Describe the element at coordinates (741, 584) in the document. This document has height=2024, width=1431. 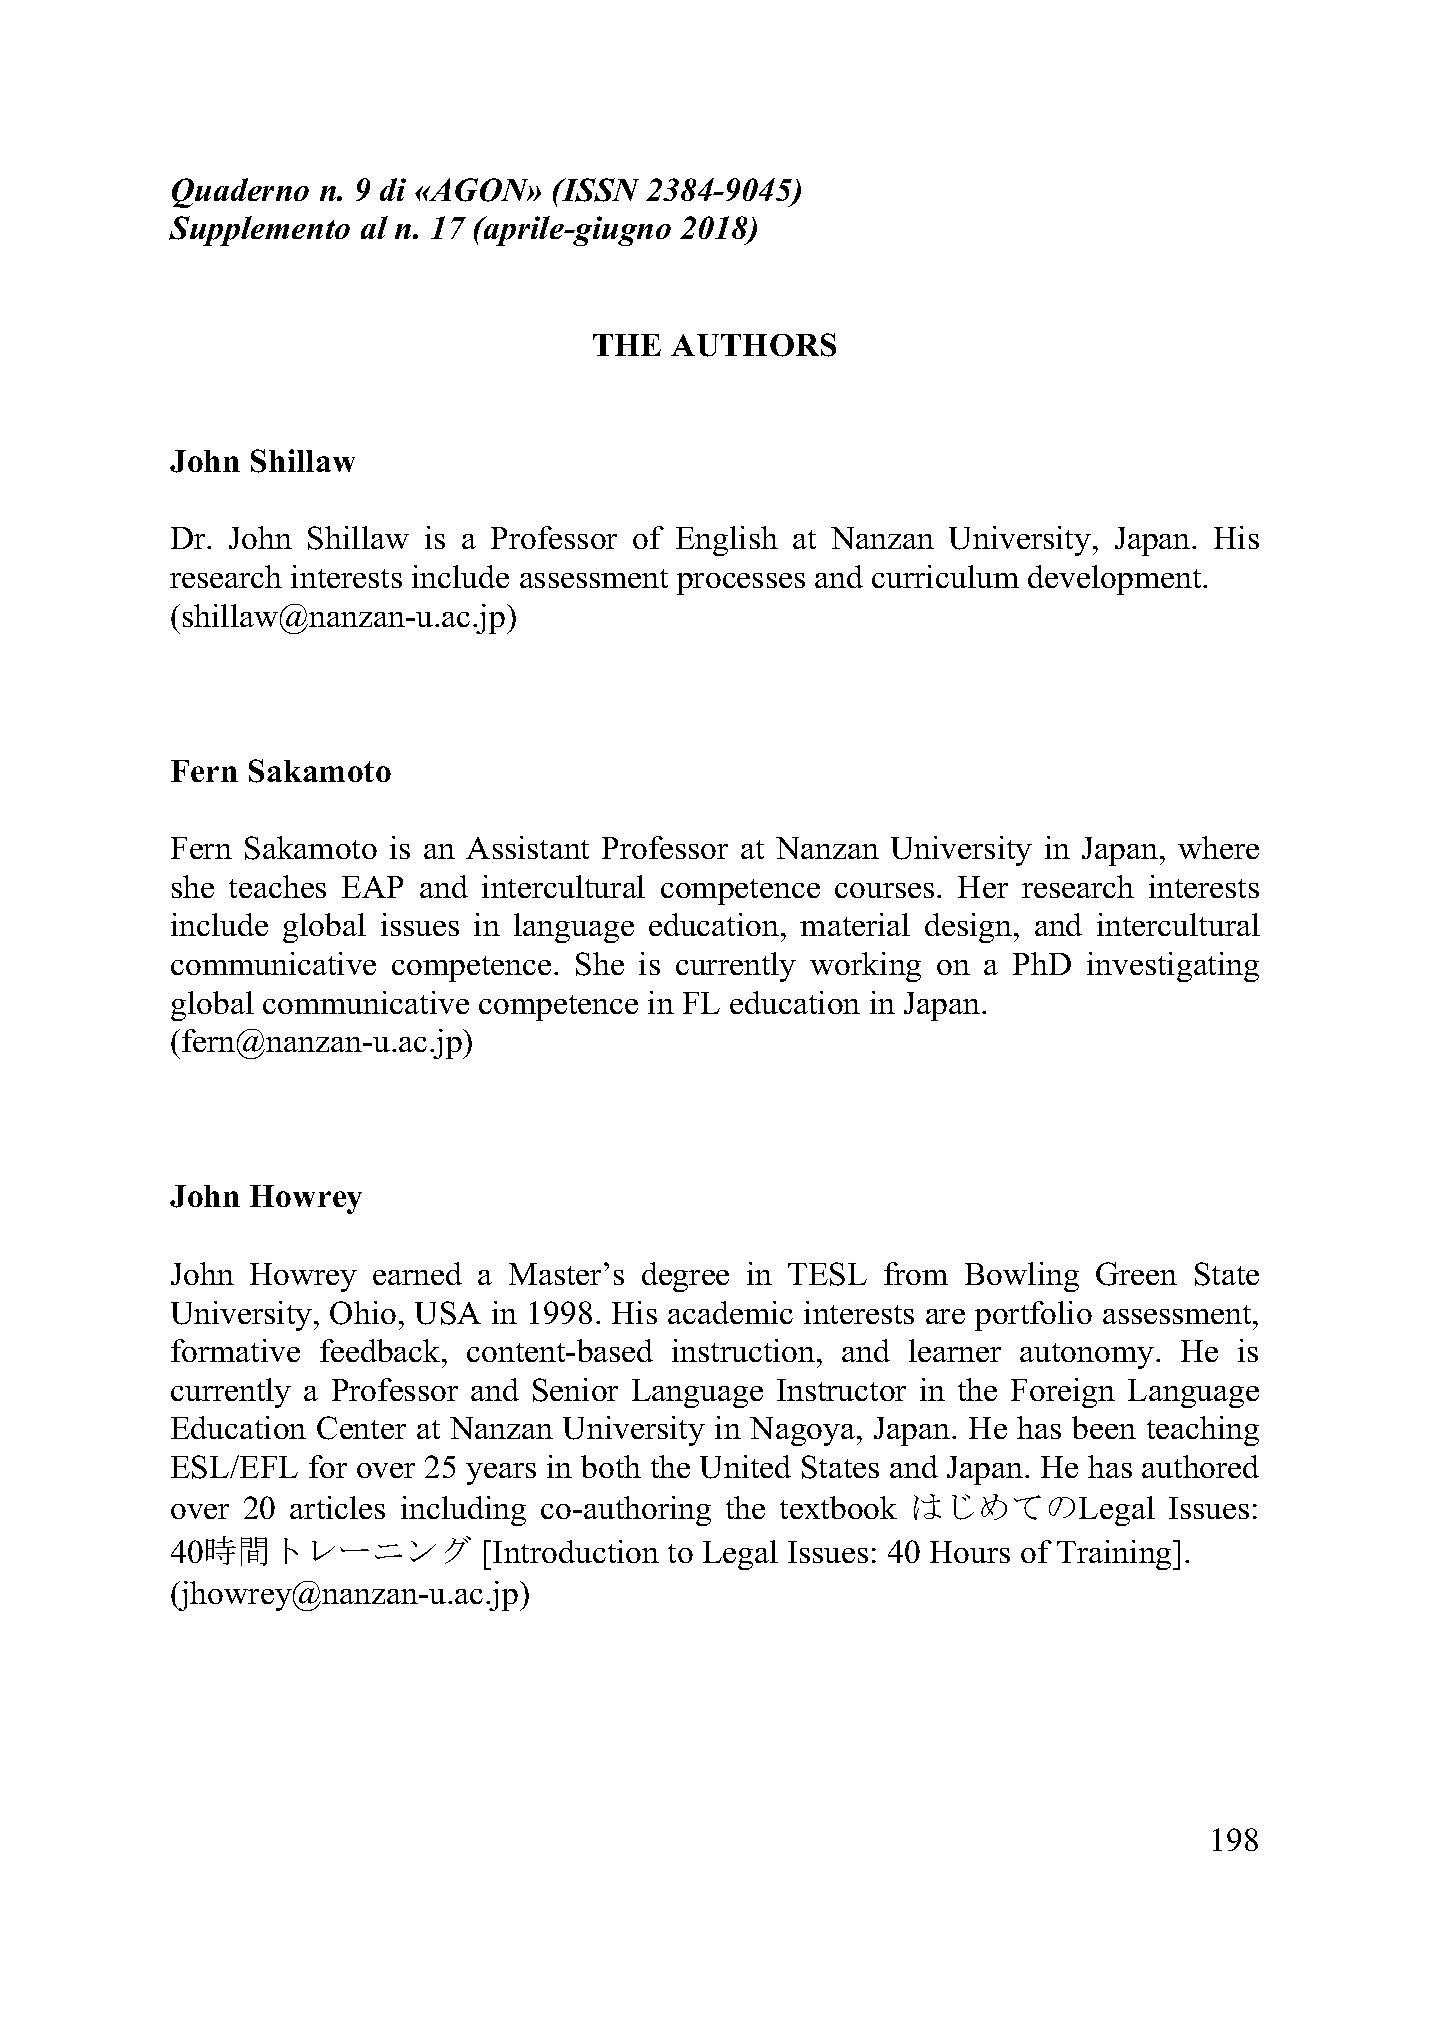
I see `processes` at that location.
